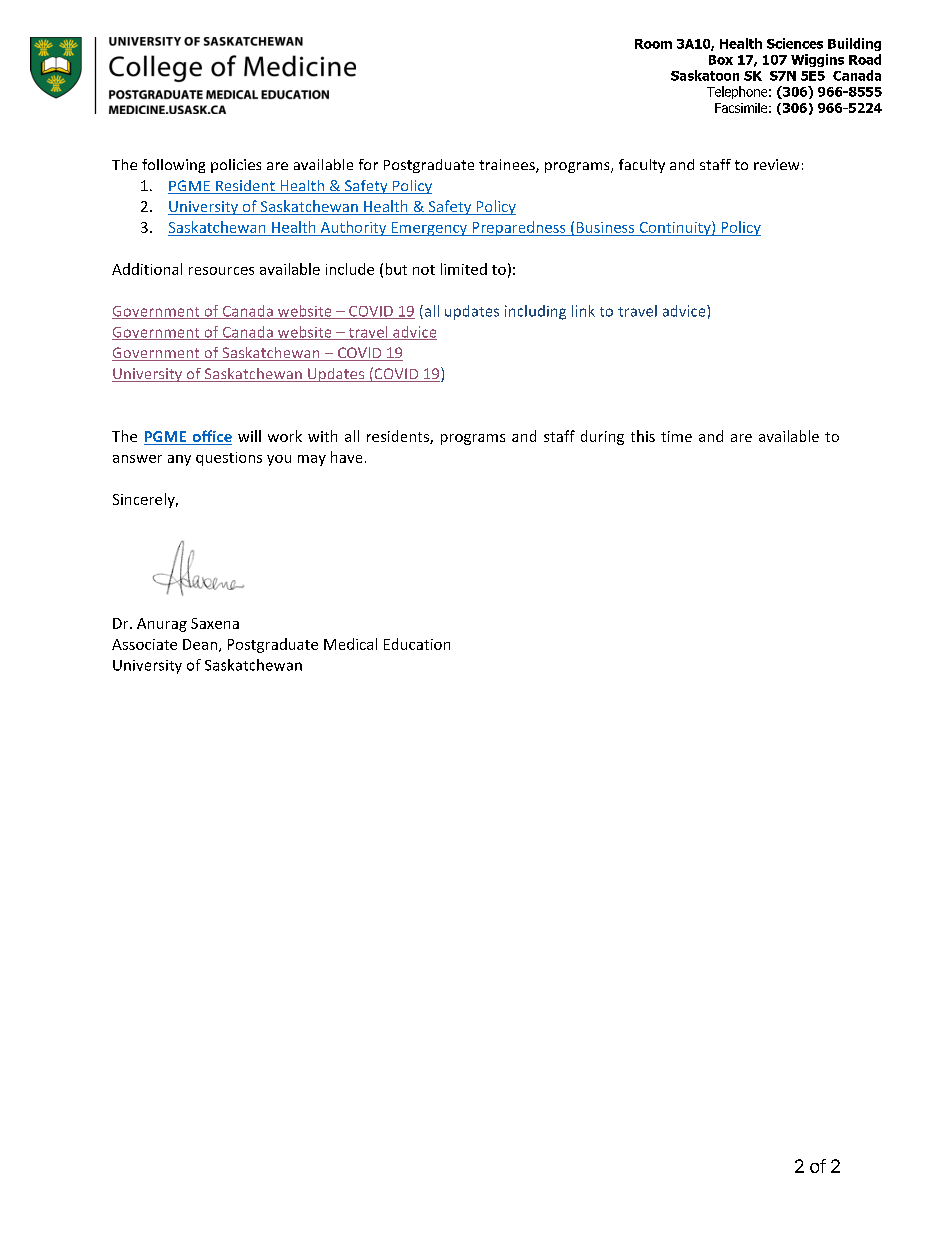  I want to click on Wiggins, so click(817, 60).
